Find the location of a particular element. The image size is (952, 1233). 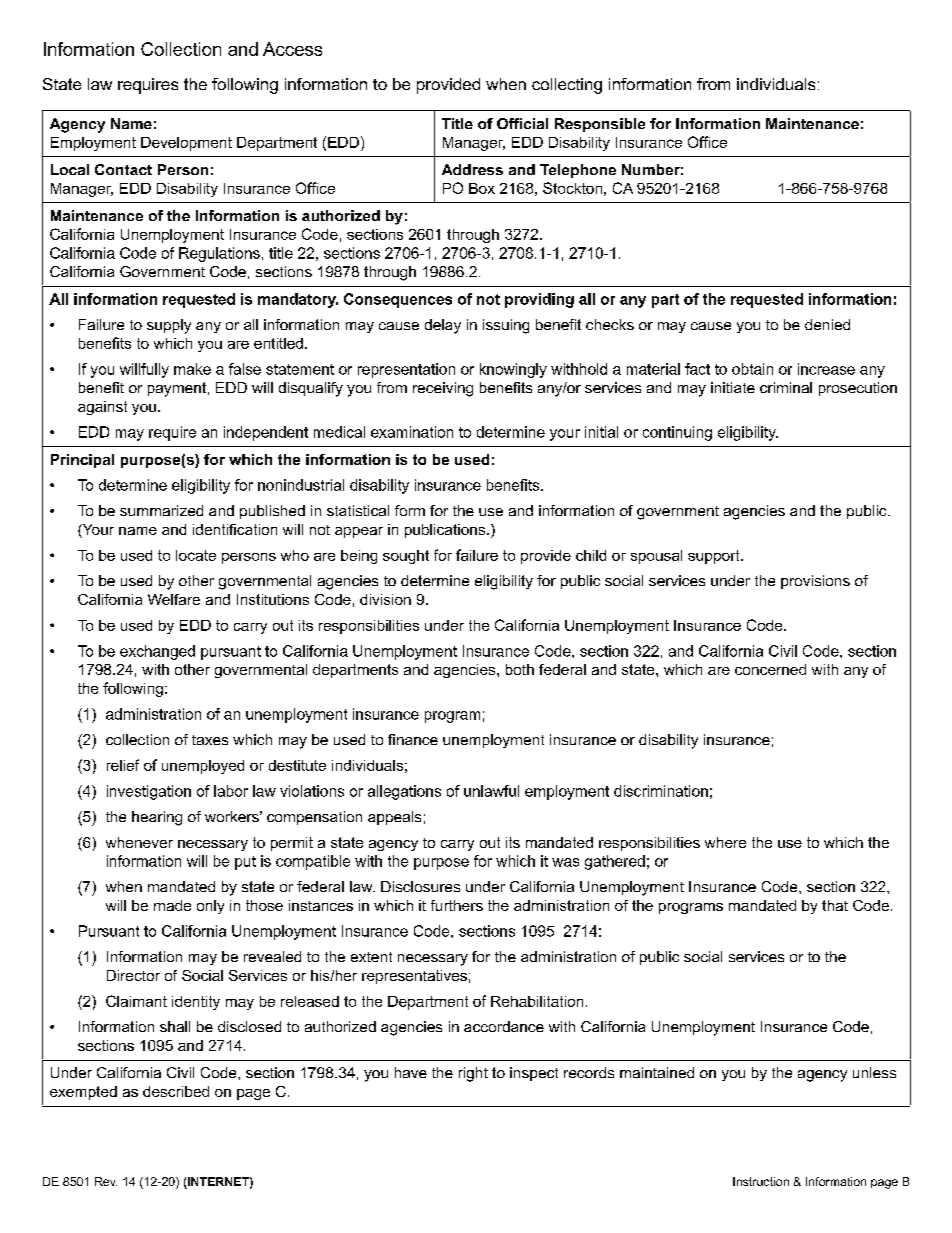

examination is located at coordinates (412, 432).
